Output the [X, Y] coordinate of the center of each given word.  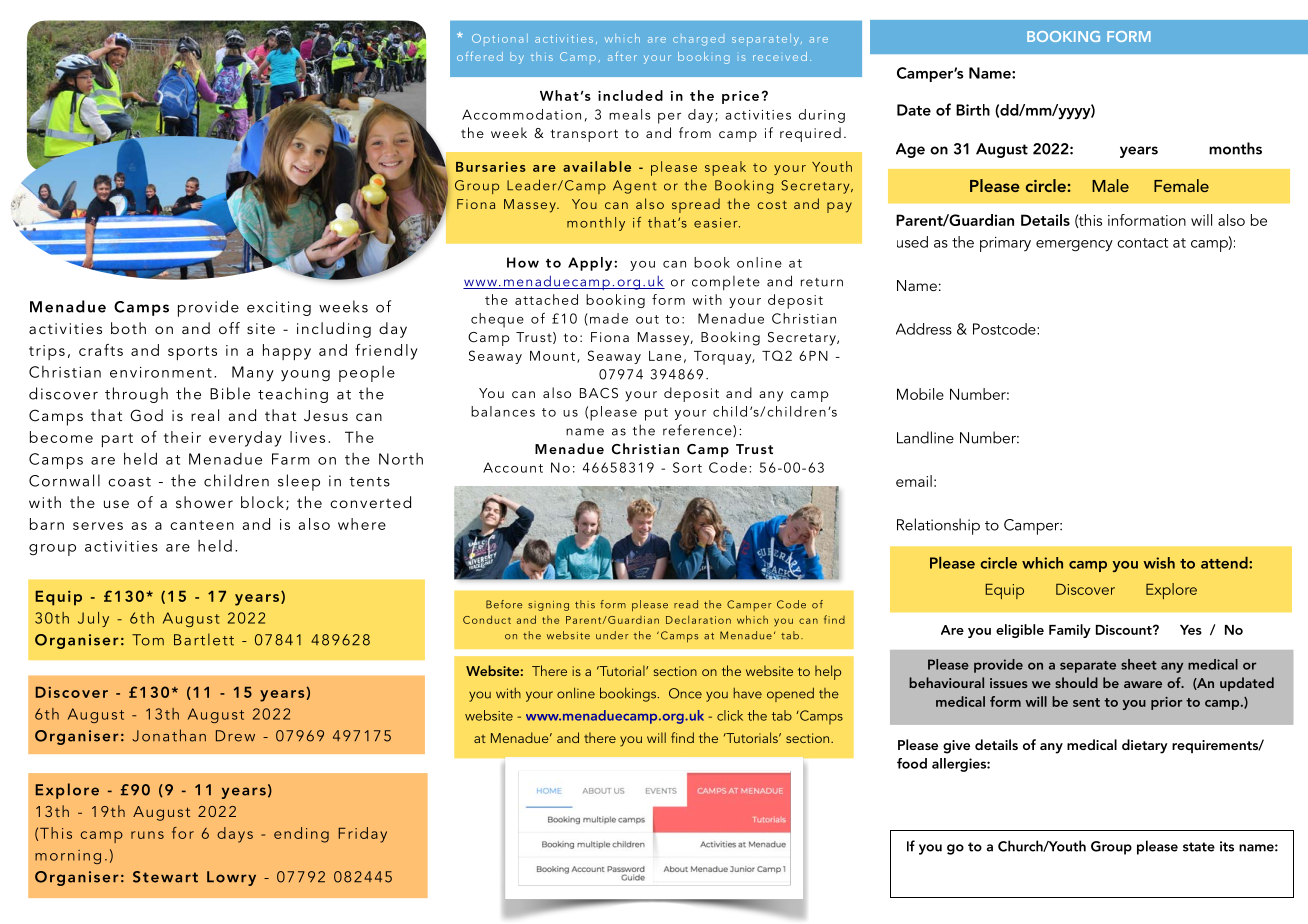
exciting [279, 308]
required [810, 134]
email [914, 481]
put [656, 414]
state [1199, 847]
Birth [973, 110]
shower [204, 502]
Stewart [165, 877]
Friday [362, 835]
